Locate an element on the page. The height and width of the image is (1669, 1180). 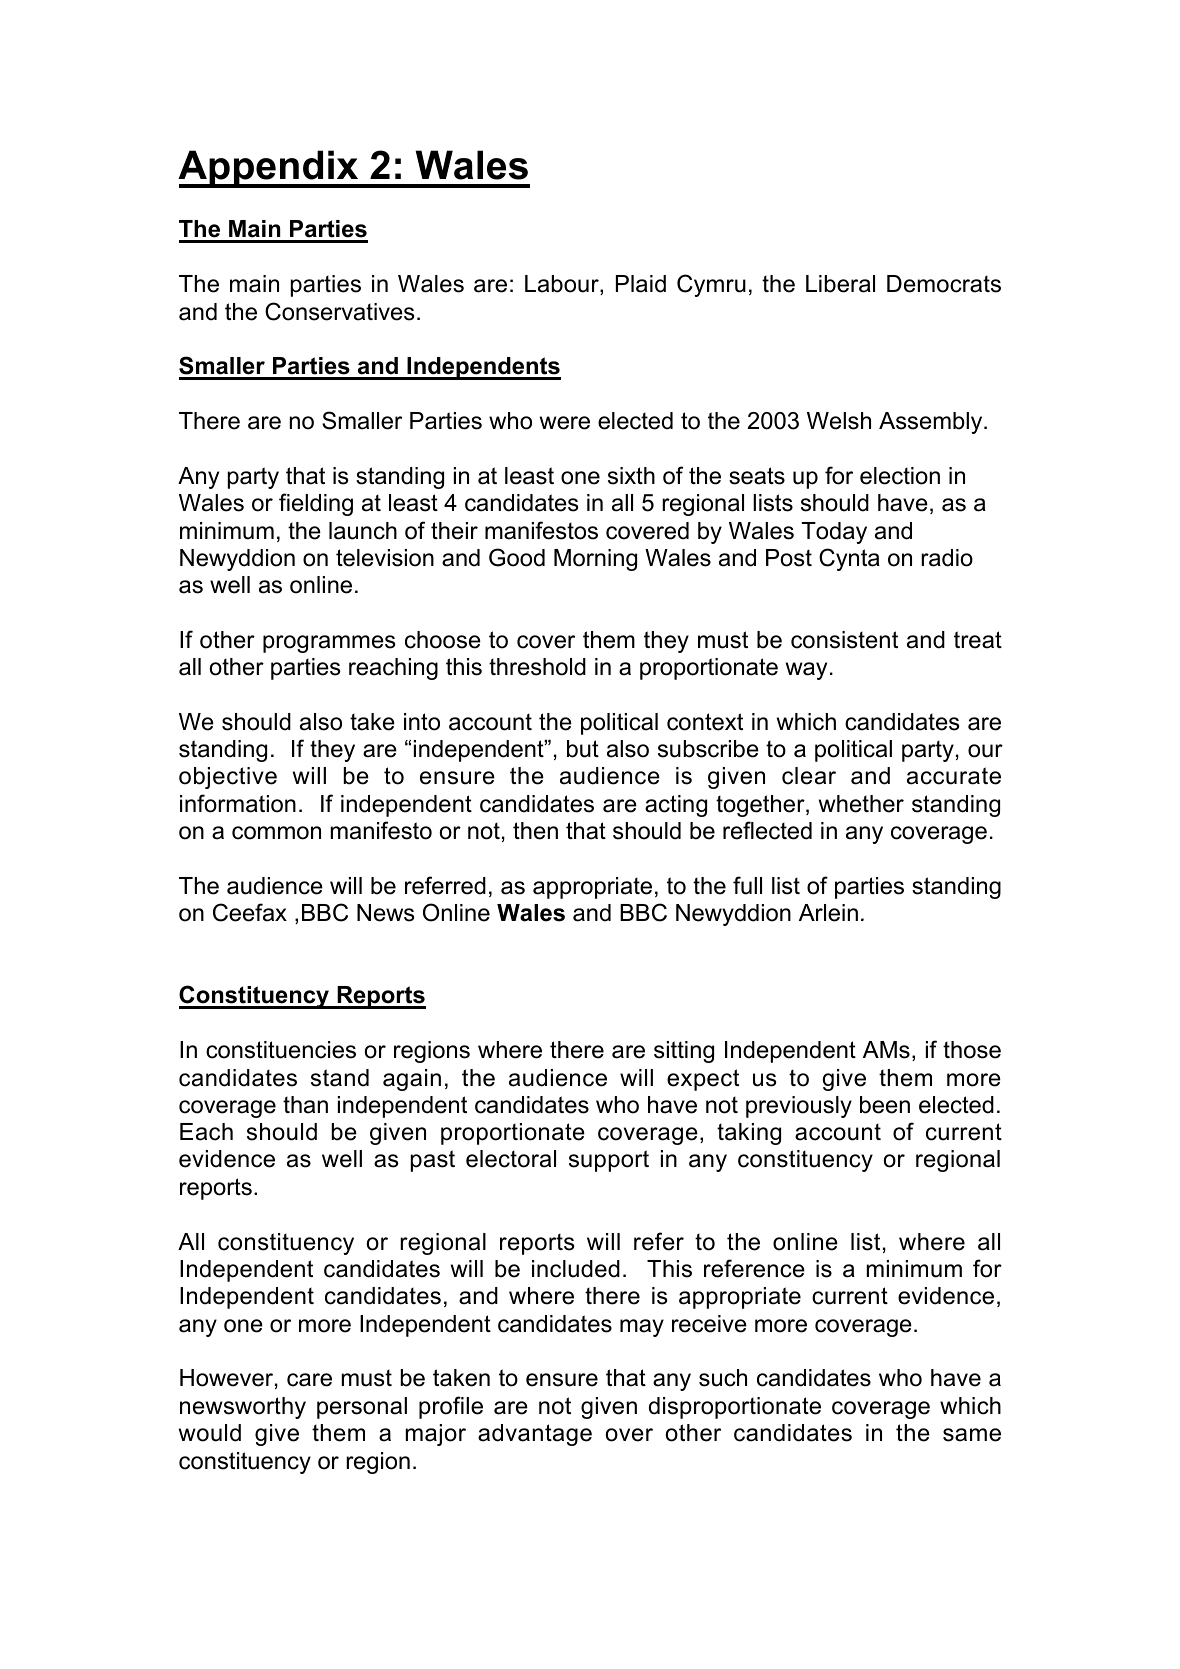
fielding is located at coordinates (316, 504).
